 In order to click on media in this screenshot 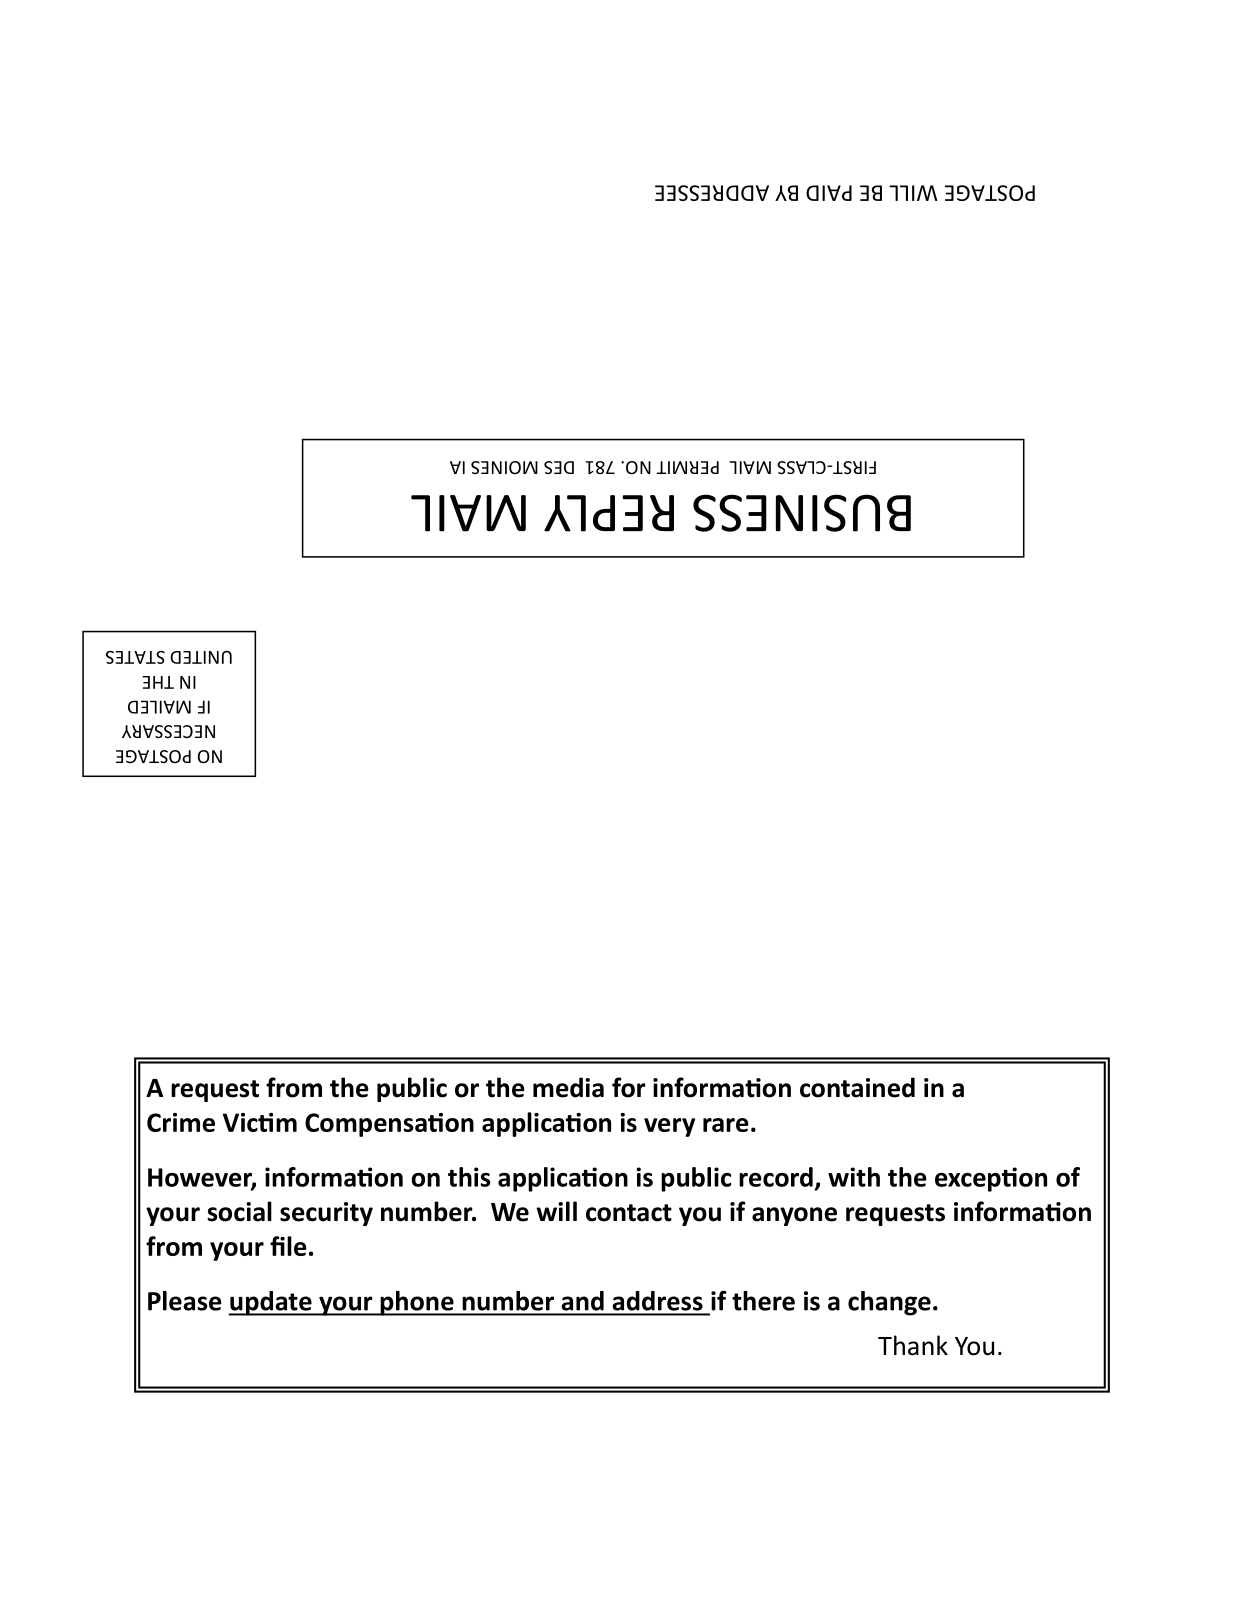, I will do `click(568, 1087)`.
